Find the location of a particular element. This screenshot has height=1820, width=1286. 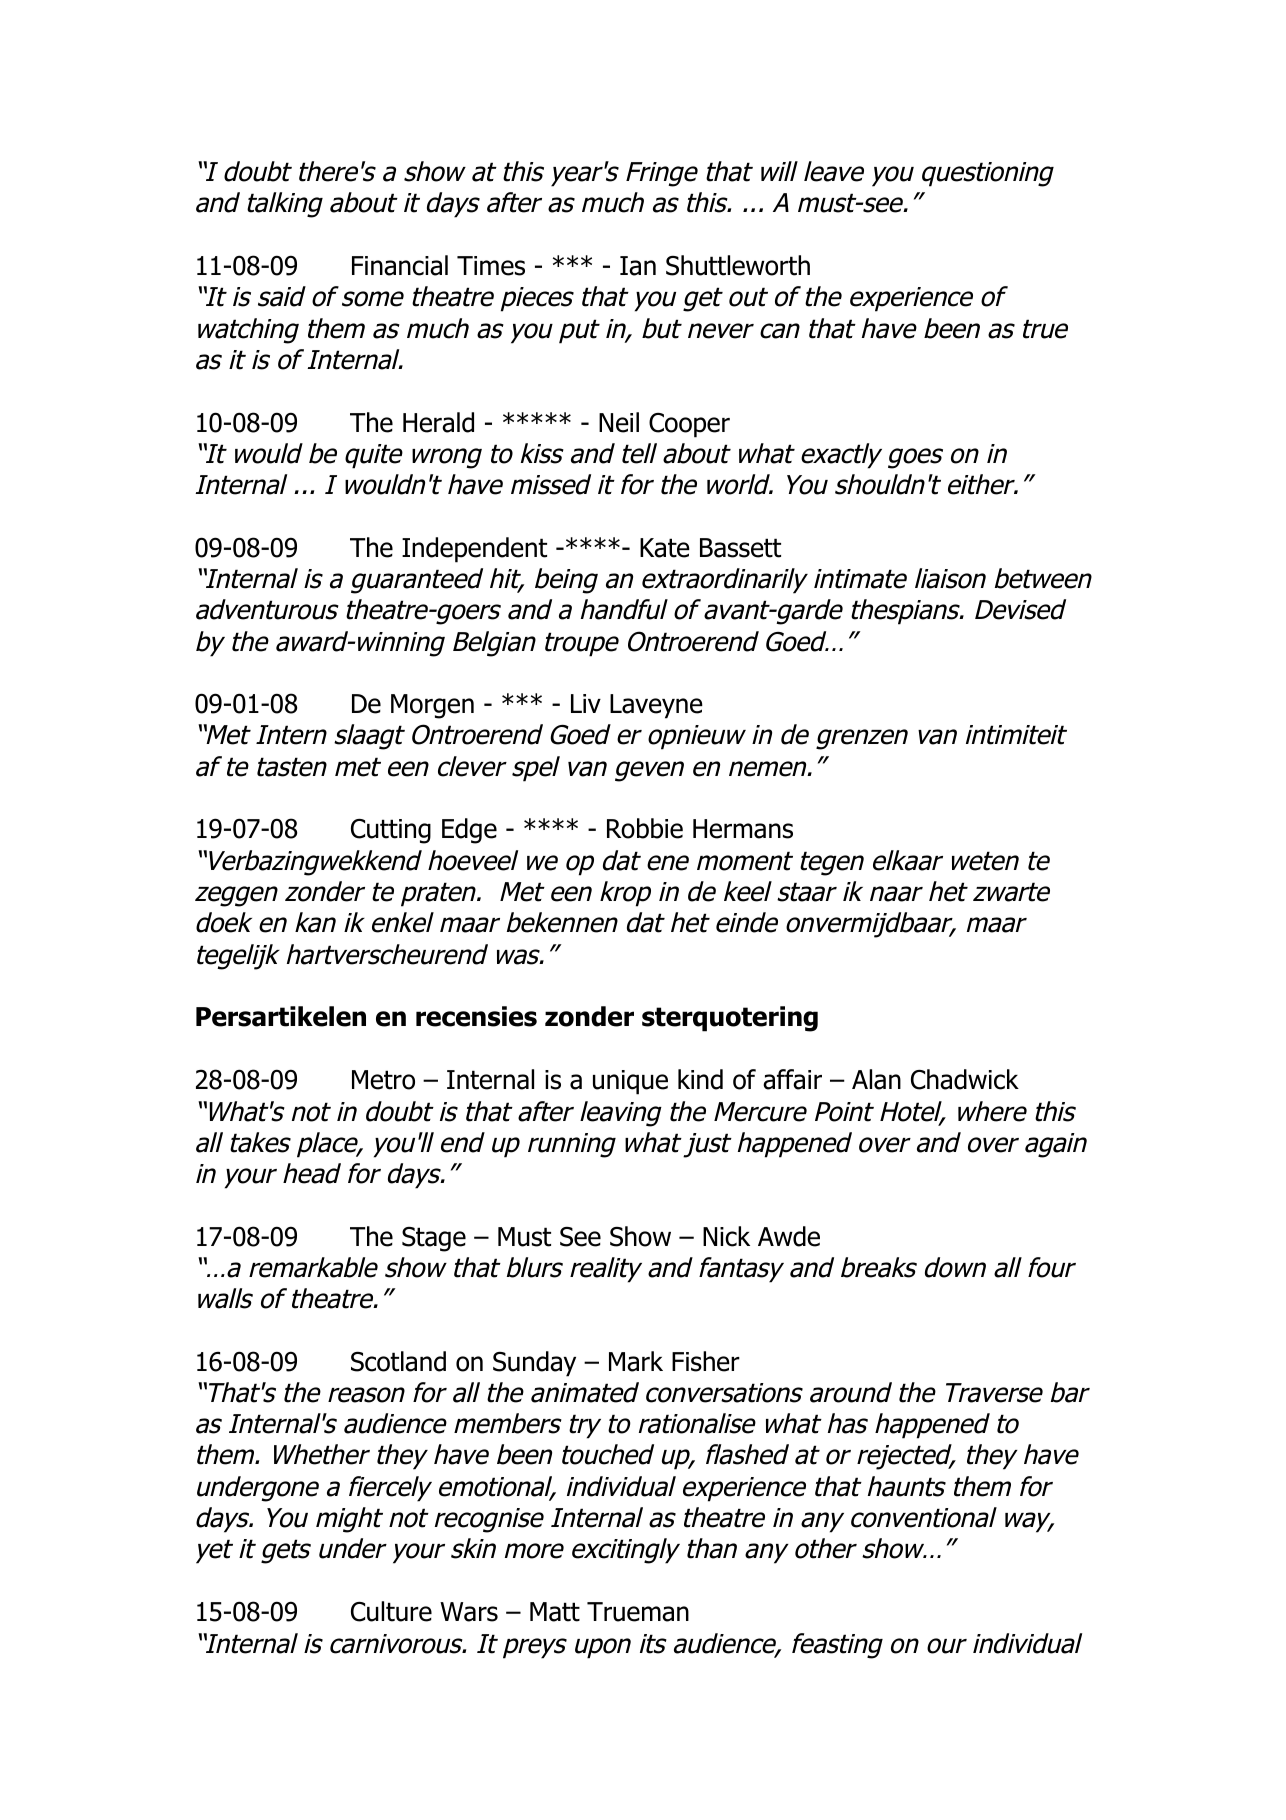

Shuttleworth is located at coordinates (738, 265).
